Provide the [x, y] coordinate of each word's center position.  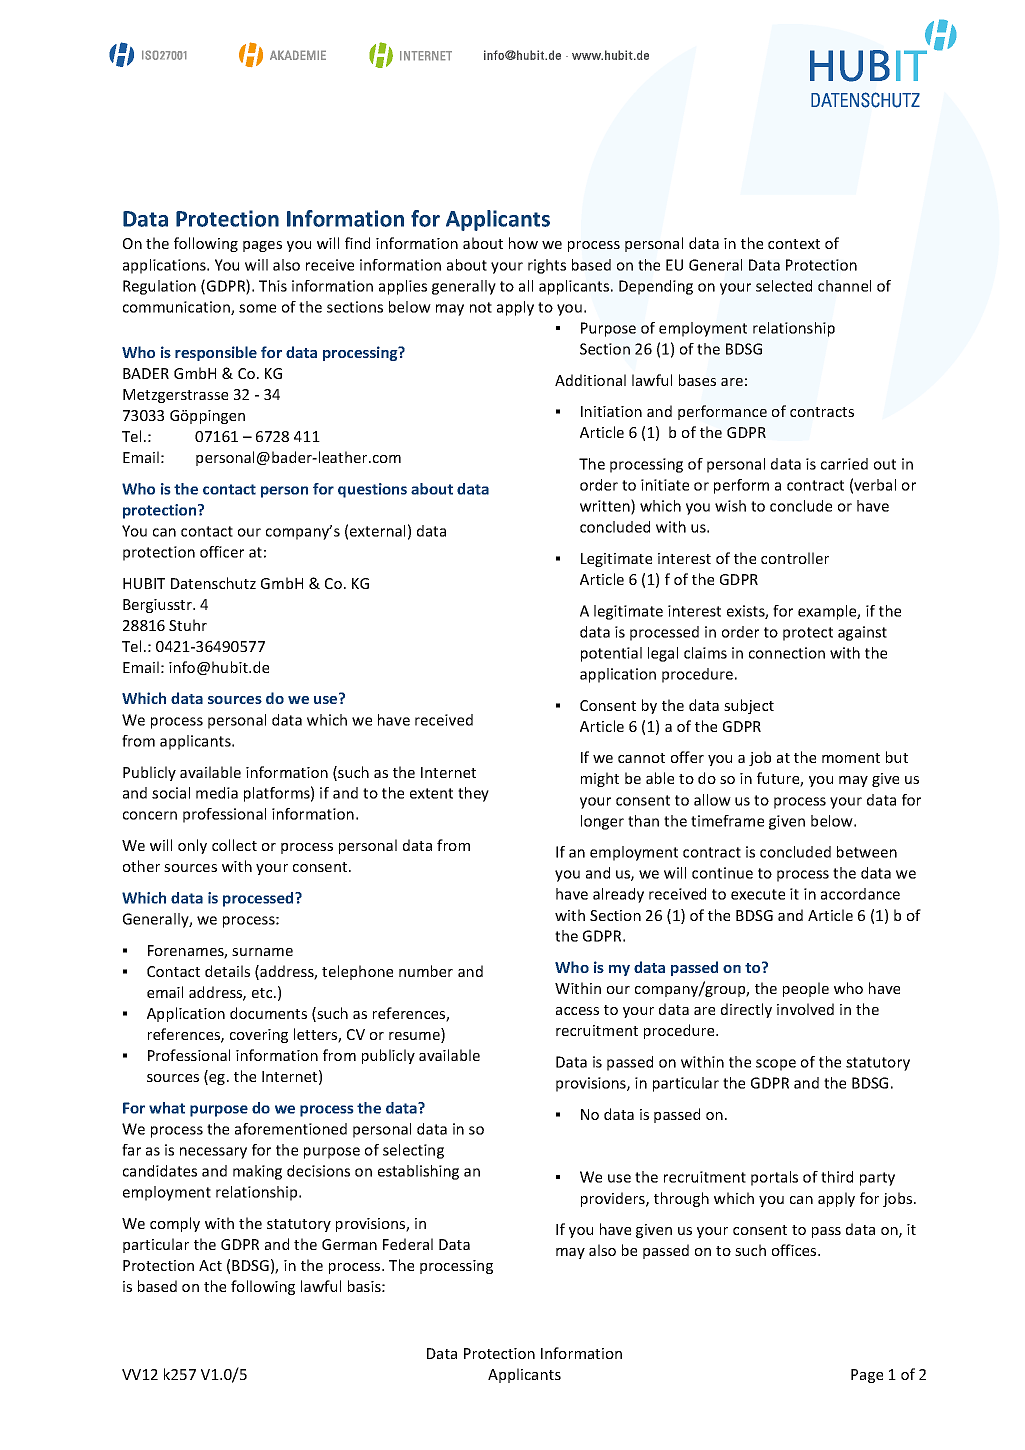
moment [851, 758]
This [273, 286]
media [217, 793]
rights [547, 266]
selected [784, 286]
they [473, 794]
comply [175, 1224]
